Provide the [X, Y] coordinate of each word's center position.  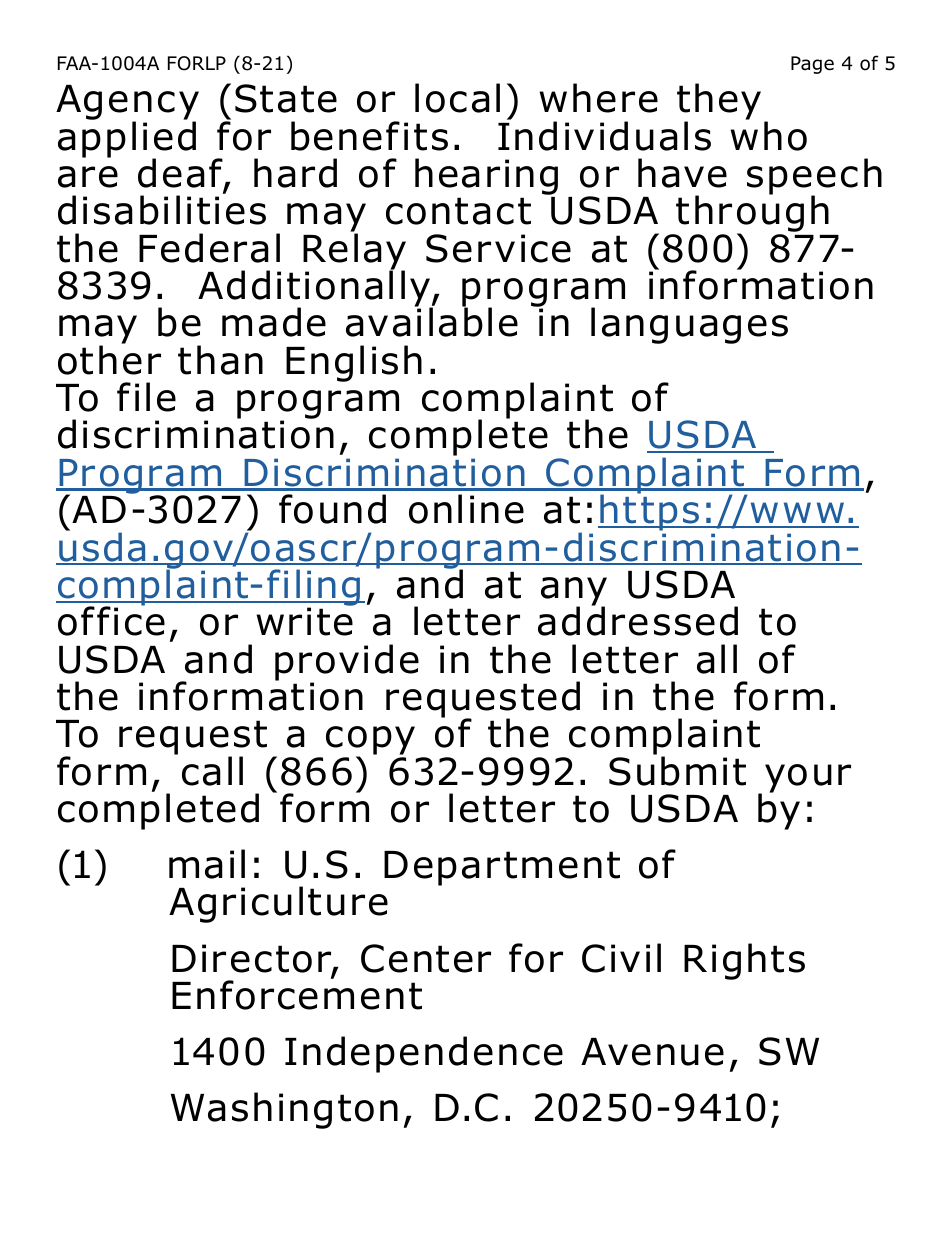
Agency [127, 104]
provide [347, 663]
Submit [677, 770]
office [111, 620]
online [466, 509]
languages [689, 325]
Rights [744, 961]
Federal [209, 248]
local [457, 98]
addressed [638, 620]
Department [502, 868]
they [719, 103]
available [432, 321]
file [146, 397]
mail [207, 864]
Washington [284, 1110]
